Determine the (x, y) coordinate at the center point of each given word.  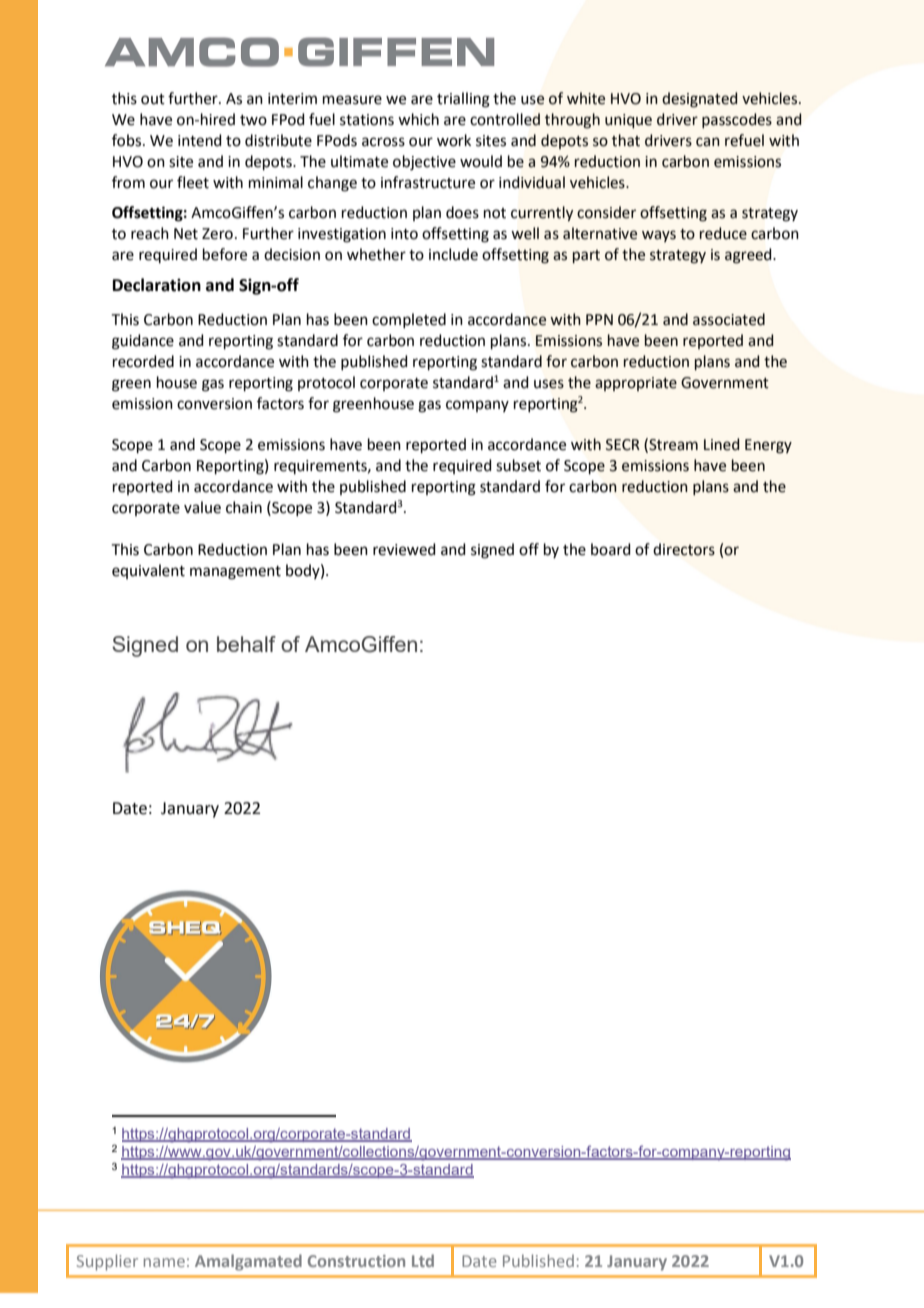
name (164, 1262)
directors (684, 549)
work (454, 140)
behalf (246, 644)
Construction (356, 1261)
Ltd (423, 1260)
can (708, 142)
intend (200, 140)
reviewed (404, 549)
